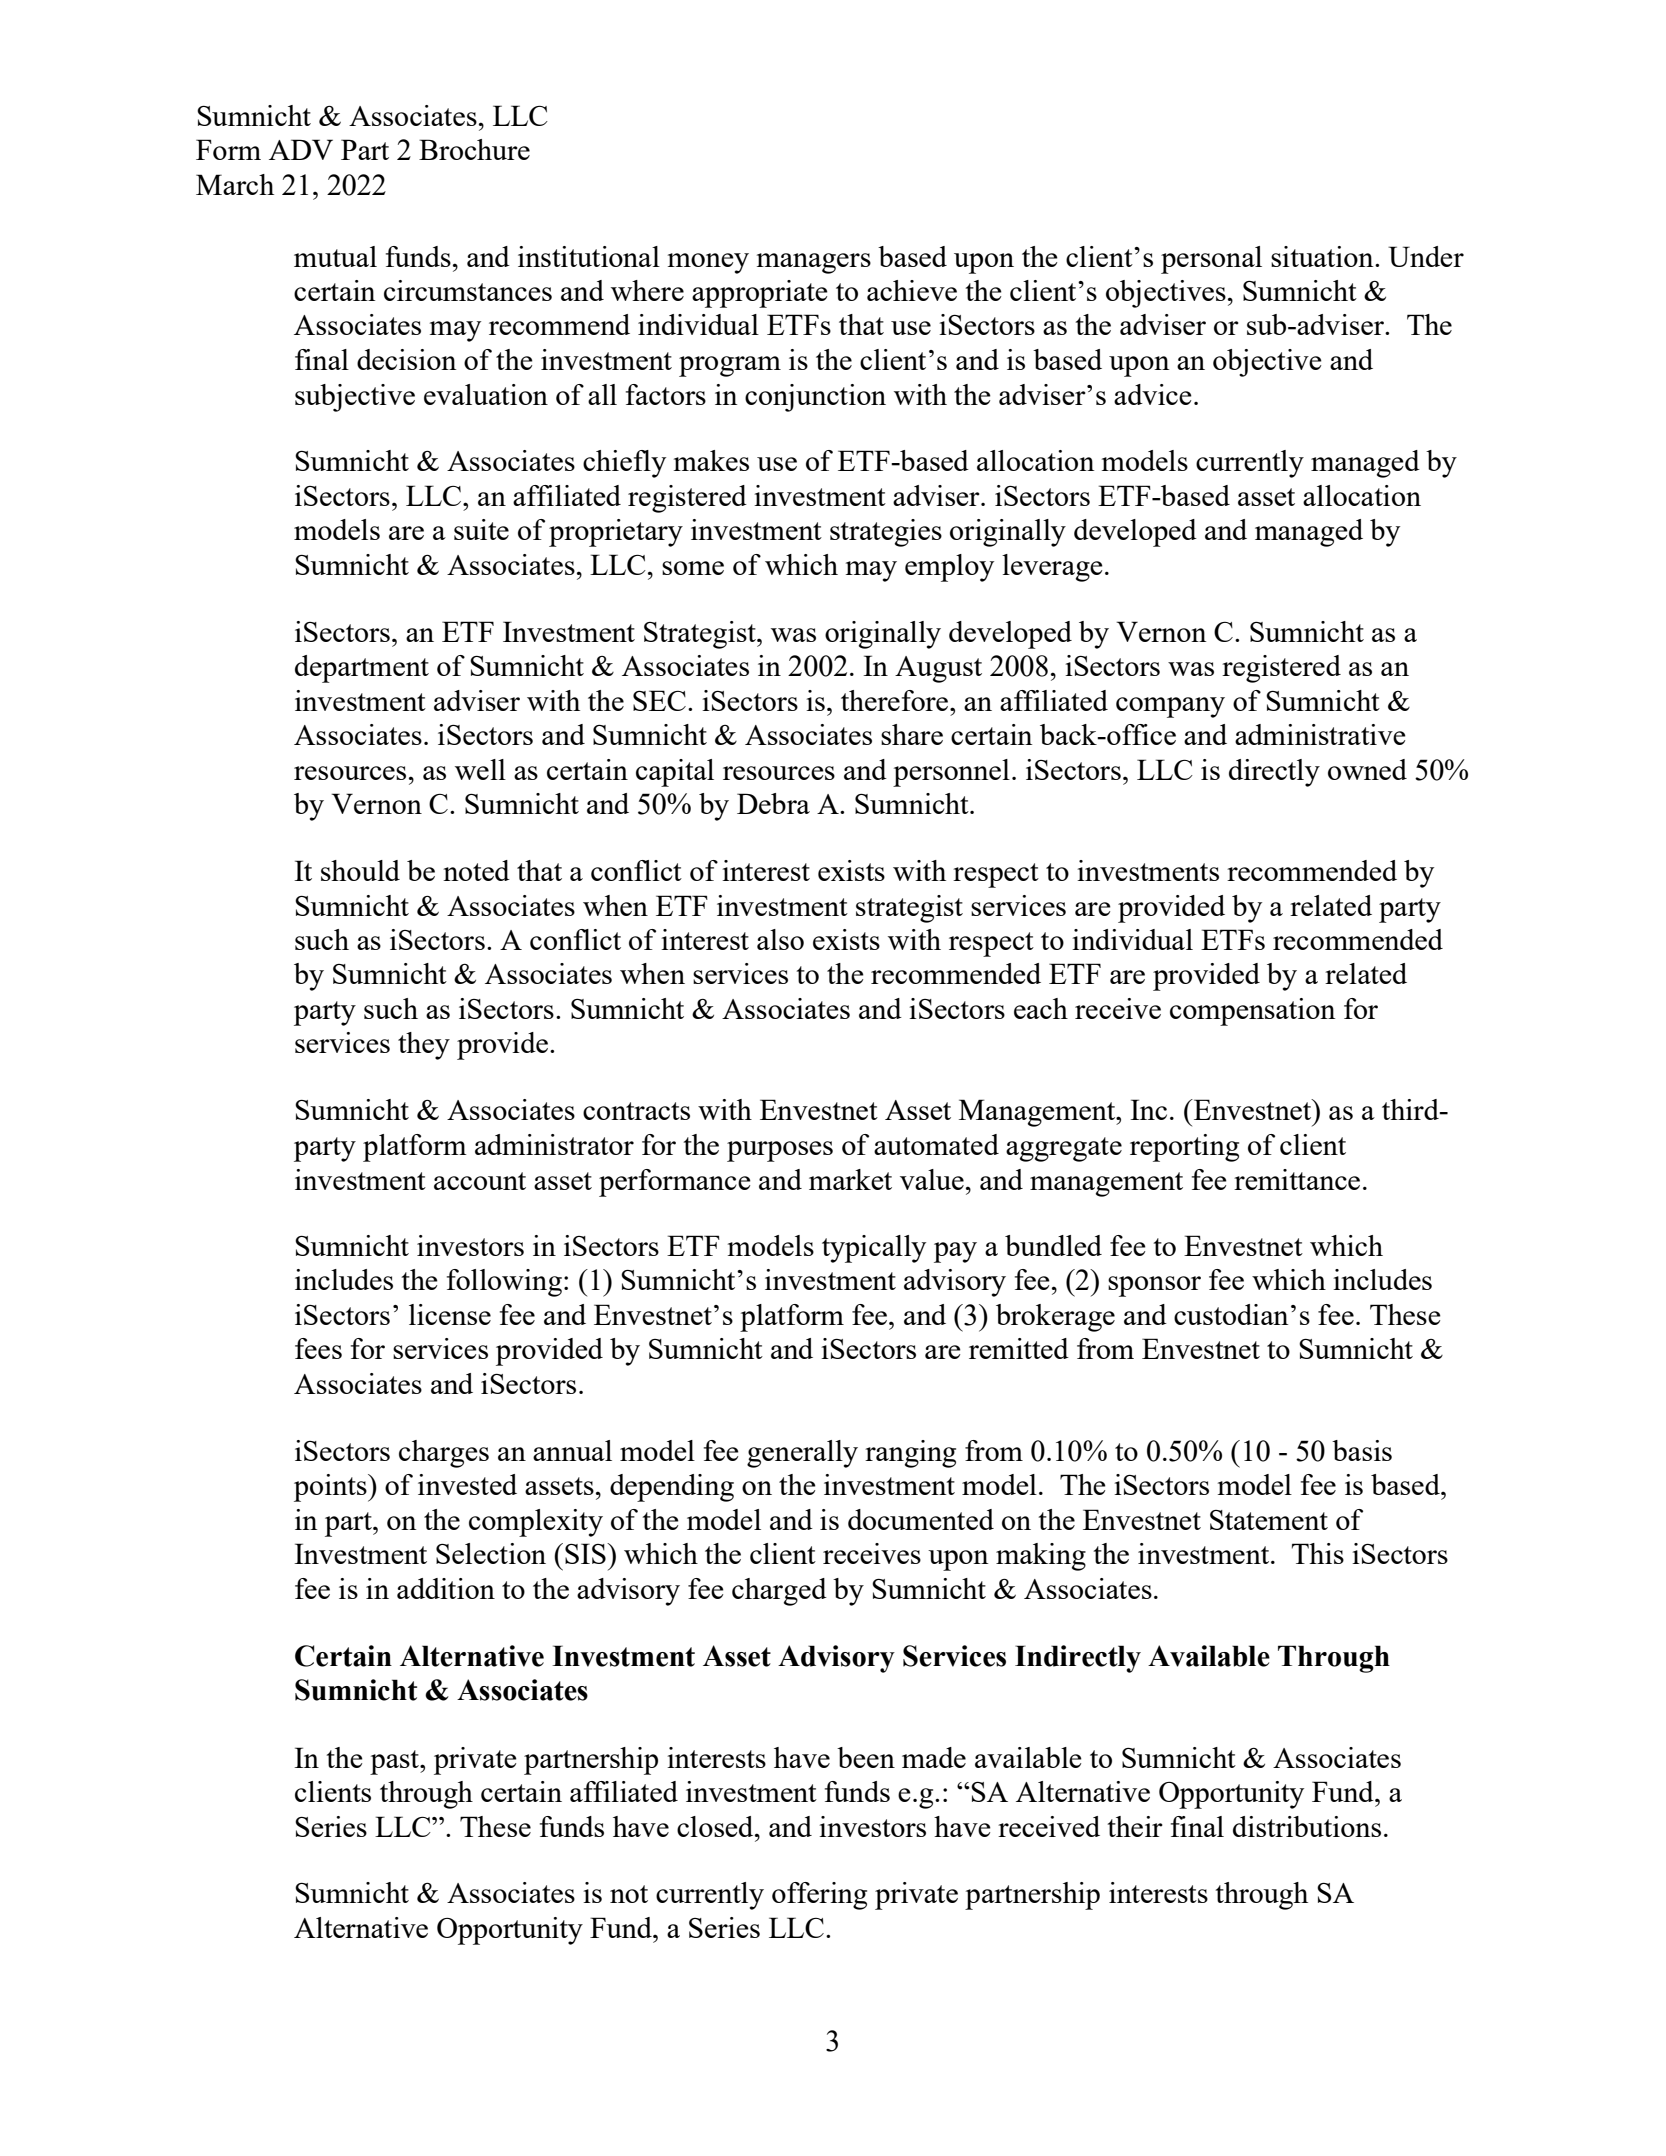 This page has height=2156, width=1666. Describe the element at coordinates (395, 1762) in the page. I see `past` at that location.
